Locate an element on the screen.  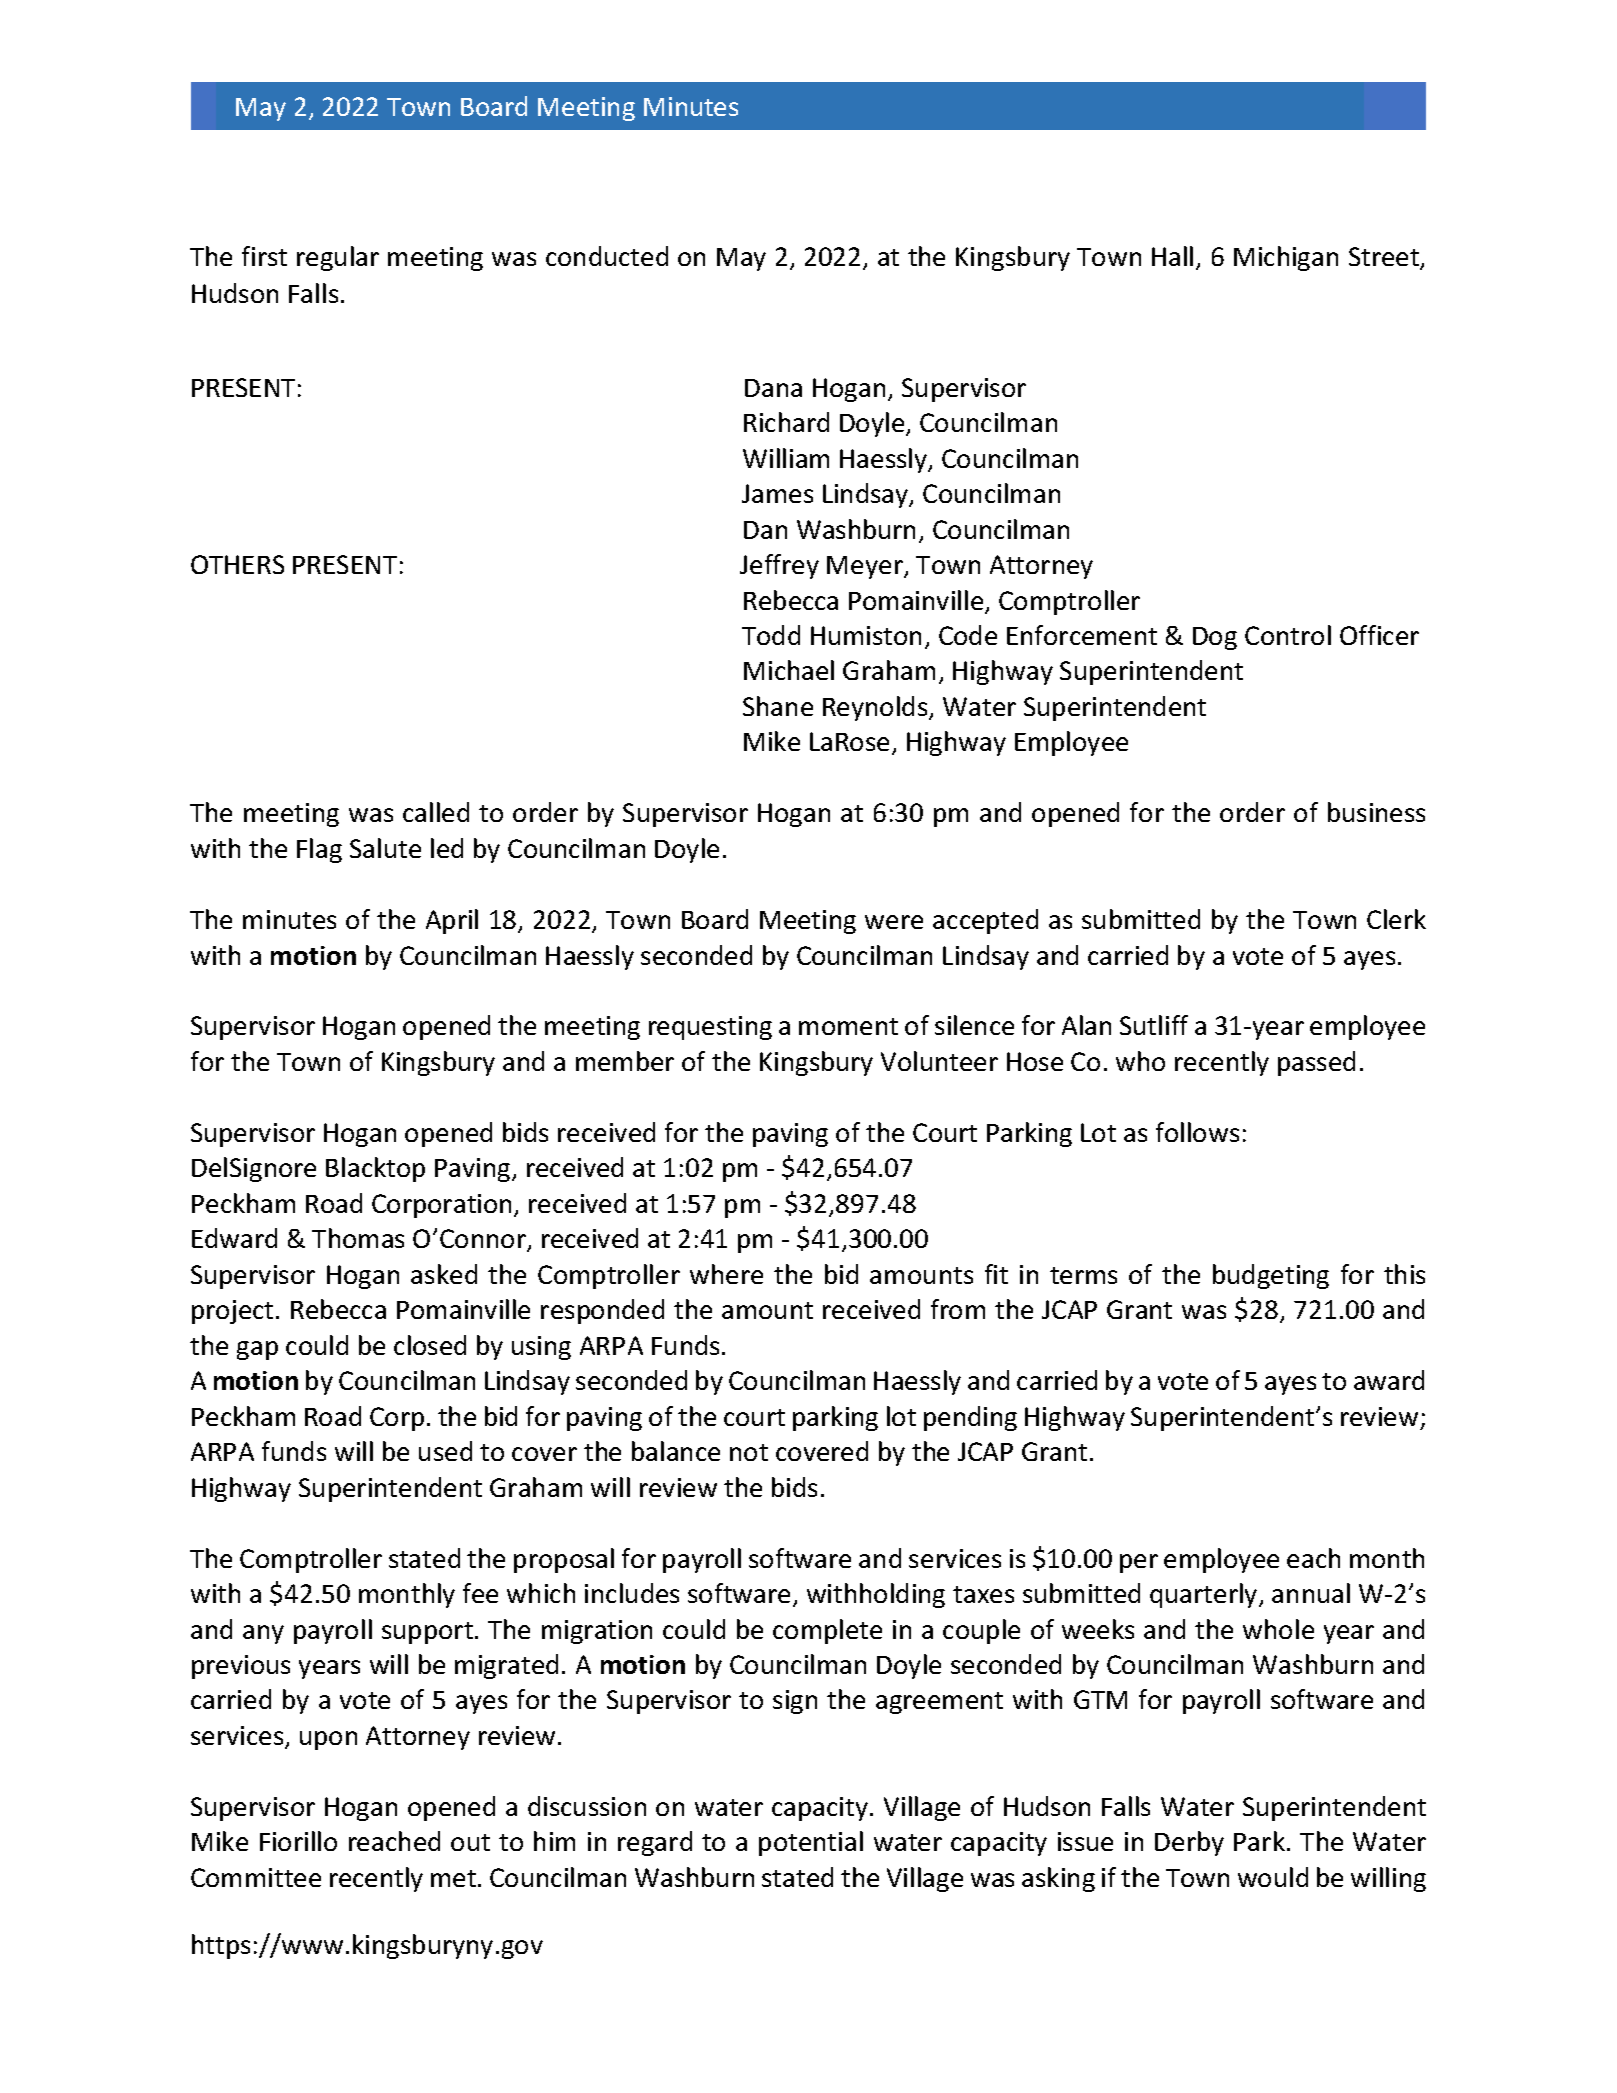
regular is located at coordinates (338, 258).
